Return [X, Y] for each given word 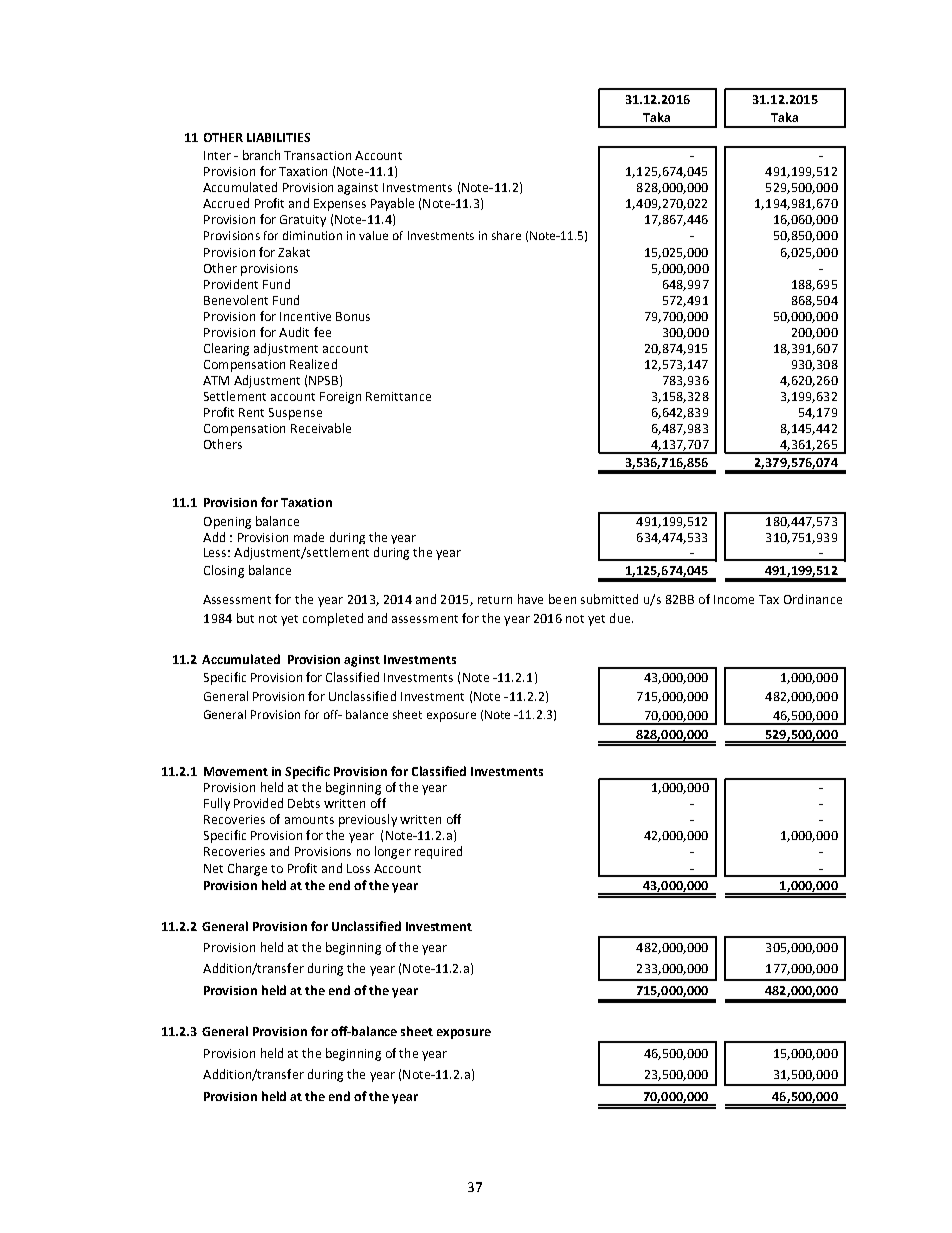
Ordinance [813, 599]
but [245, 618]
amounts [309, 820]
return [495, 600]
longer [393, 852]
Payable [392, 204]
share [506, 235]
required [438, 852]
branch [261, 155]
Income [734, 599]
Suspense [295, 414]
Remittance [398, 396]
